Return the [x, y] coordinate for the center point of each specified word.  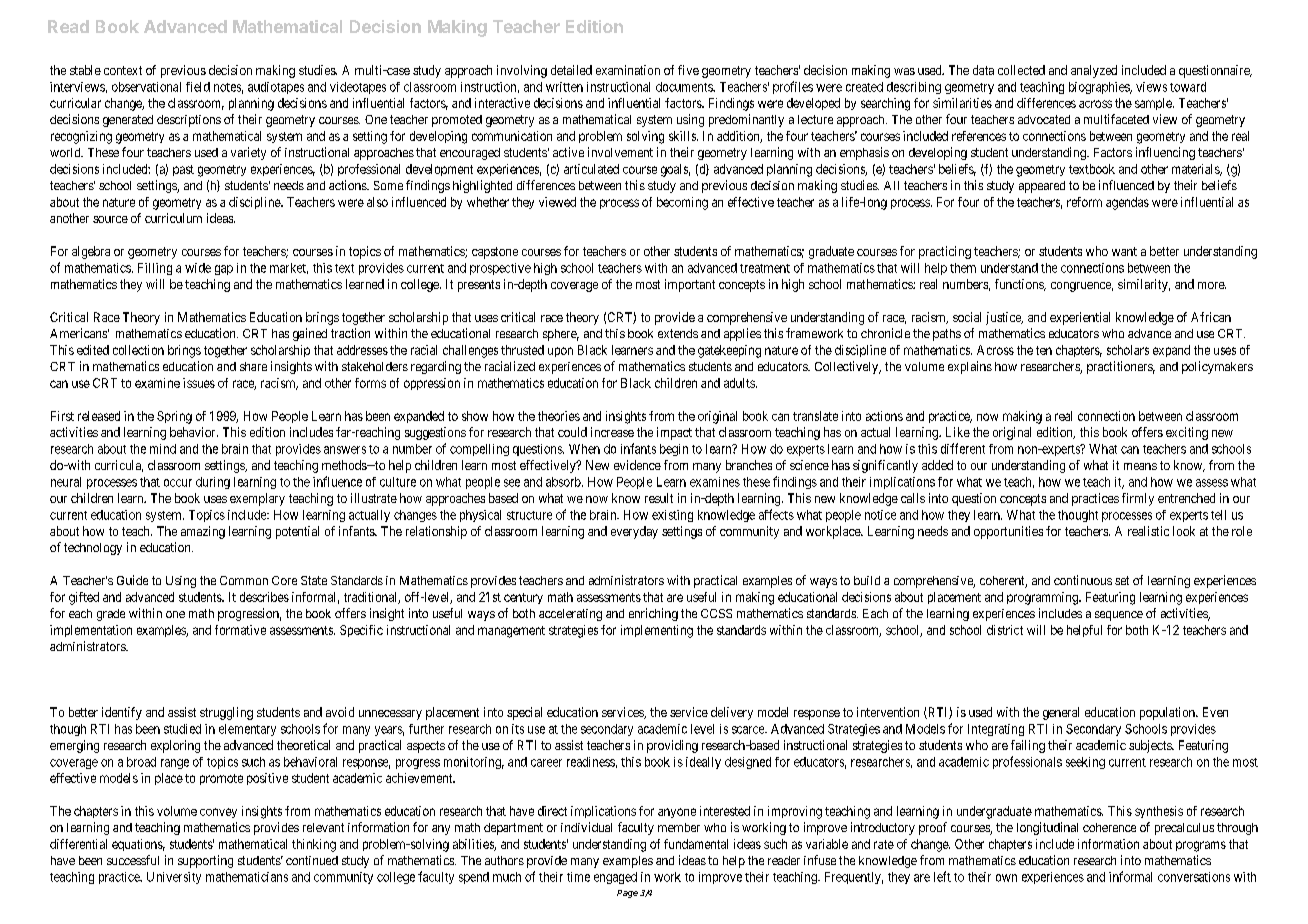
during [213, 483]
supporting [205, 861]
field [198, 87]
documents [685, 87]
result [659, 498]
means [1140, 466]
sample [1154, 104]
